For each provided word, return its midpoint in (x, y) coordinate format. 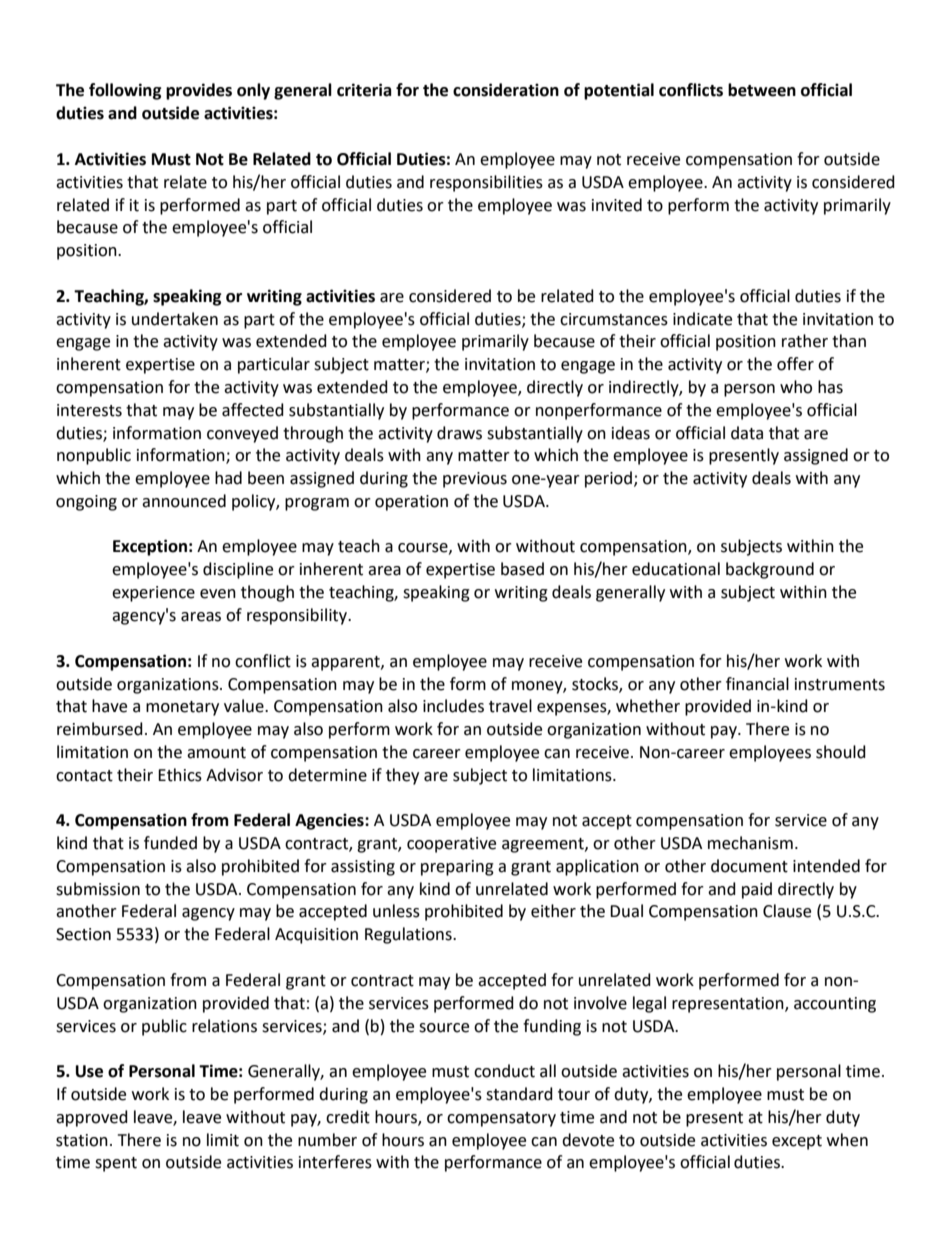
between (762, 90)
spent (116, 1164)
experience (153, 594)
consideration (506, 90)
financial (757, 684)
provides (199, 91)
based (522, 569)
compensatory (501, 1119)
